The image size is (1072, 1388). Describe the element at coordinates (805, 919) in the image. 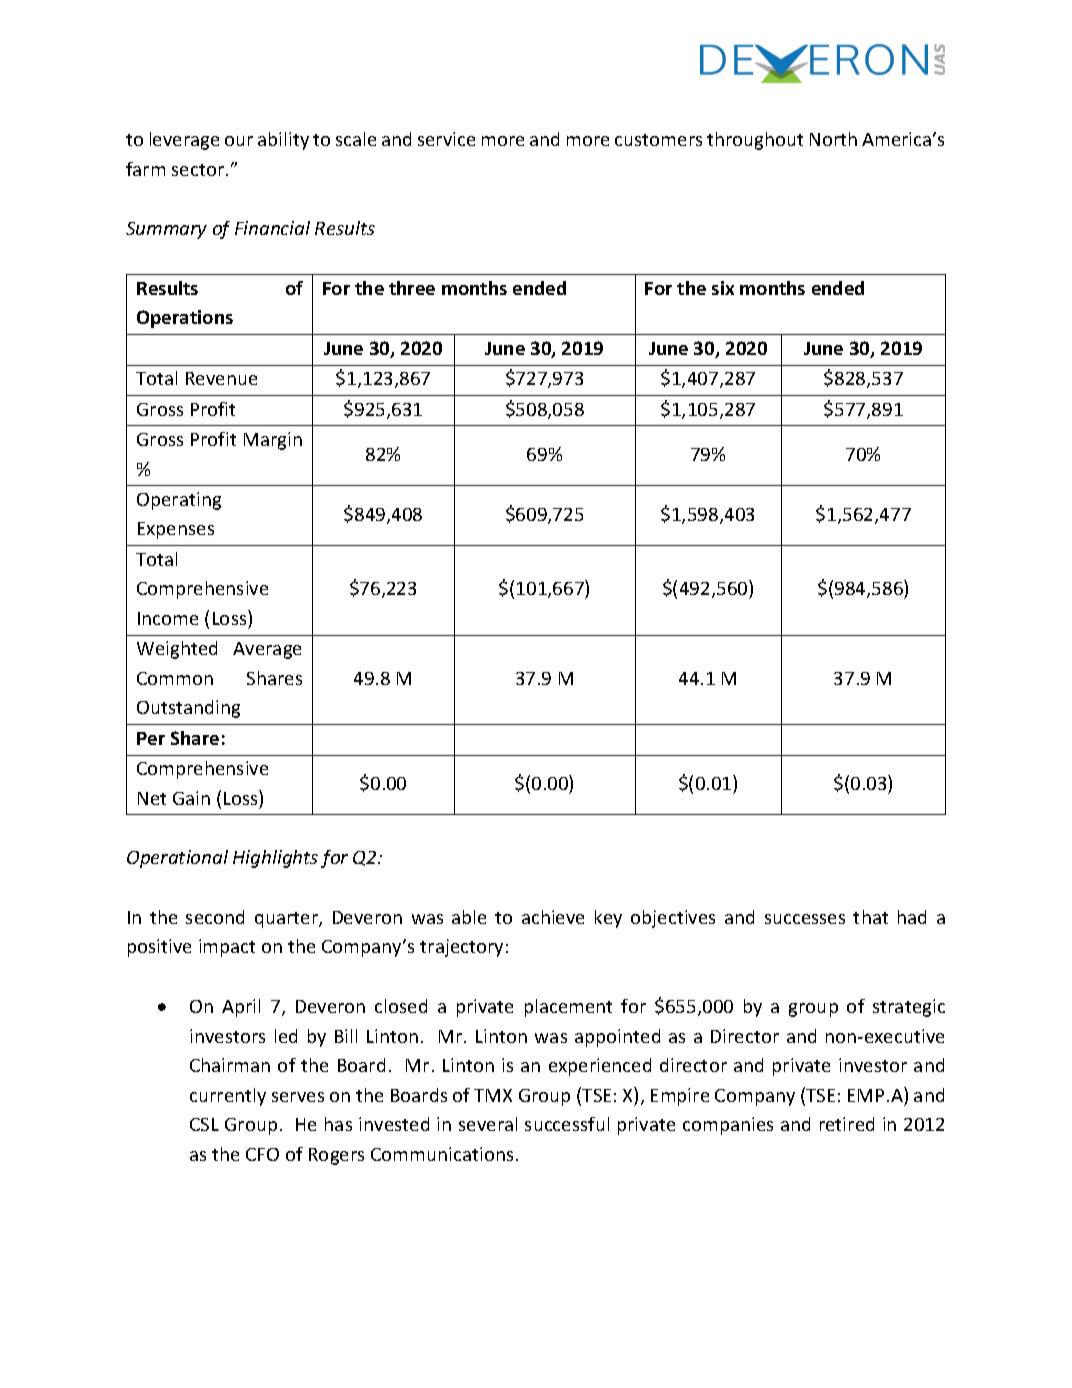

I see `successes` at that location.
